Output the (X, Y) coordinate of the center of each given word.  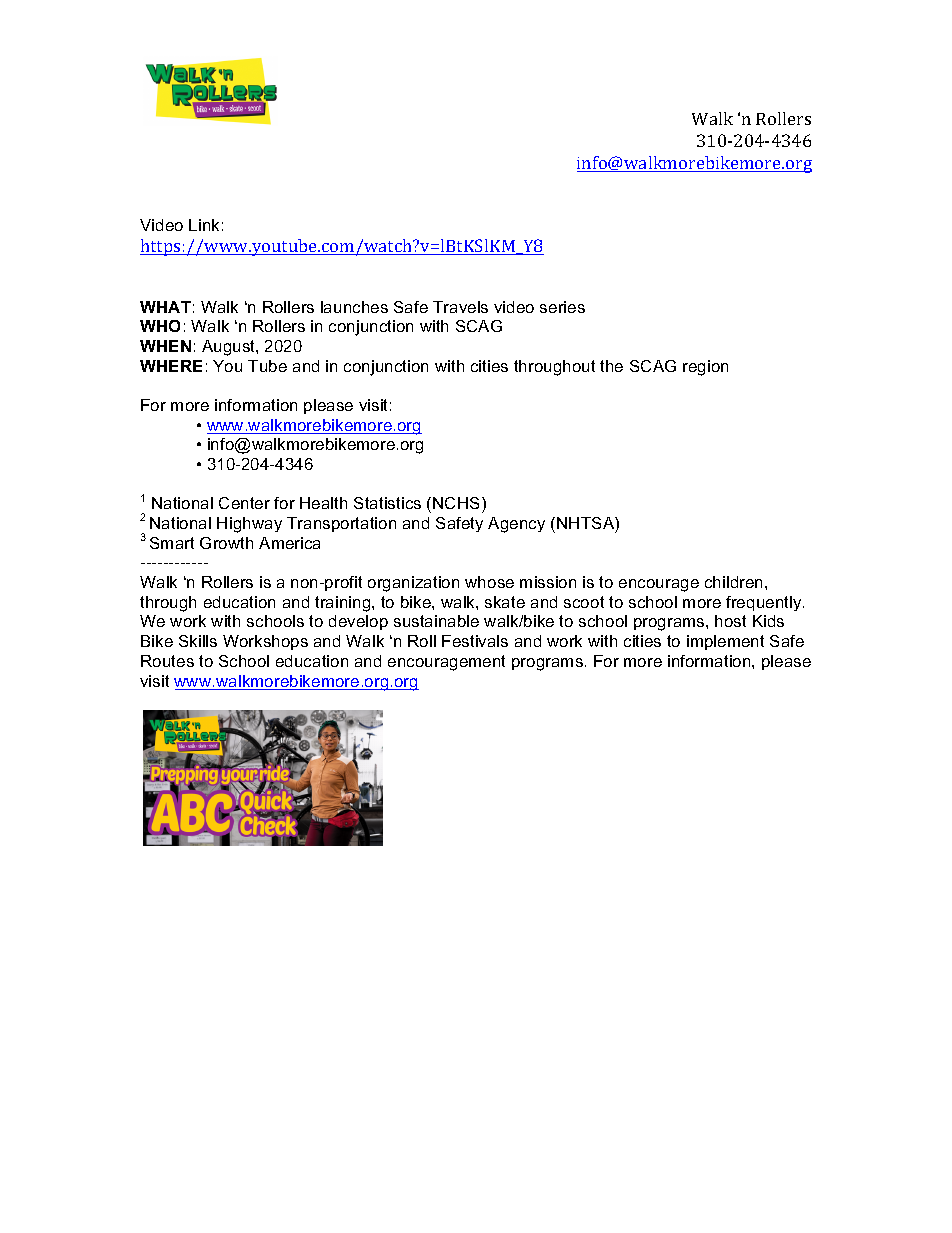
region (705, 368)
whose (489, 582)
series (562, 307)
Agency (516, 525)
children (733, 582)
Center (244, 503)
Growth (226, 543)
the (611, 366)
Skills (198, 641)
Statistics (387, 503)
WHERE (171, 366)
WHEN (165, 346)
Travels (460, 307)
